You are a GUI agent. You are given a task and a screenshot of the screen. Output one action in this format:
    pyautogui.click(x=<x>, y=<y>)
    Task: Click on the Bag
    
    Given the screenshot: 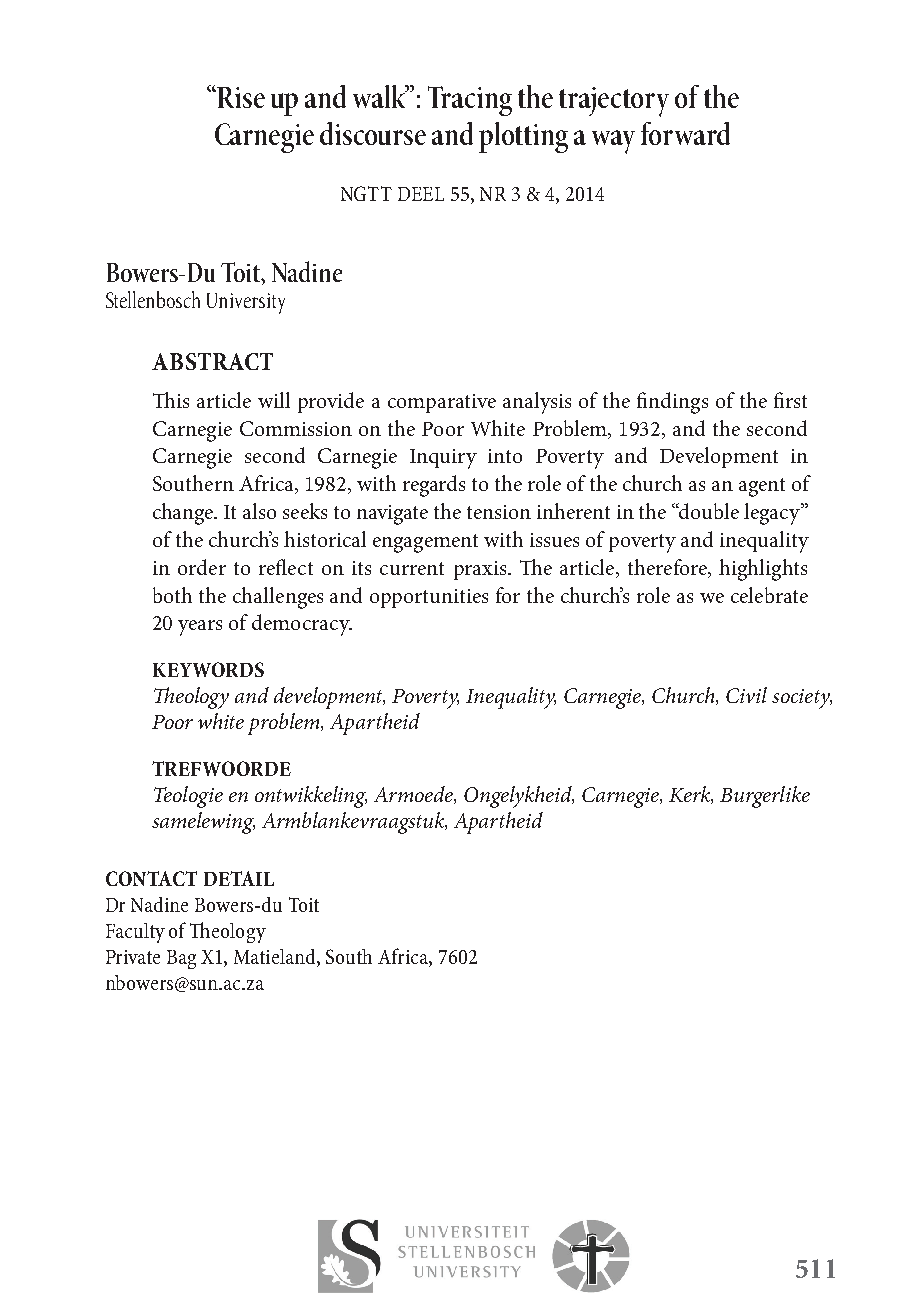 What is the action you would take?
    pyautogui.click(x=181, y=959)
